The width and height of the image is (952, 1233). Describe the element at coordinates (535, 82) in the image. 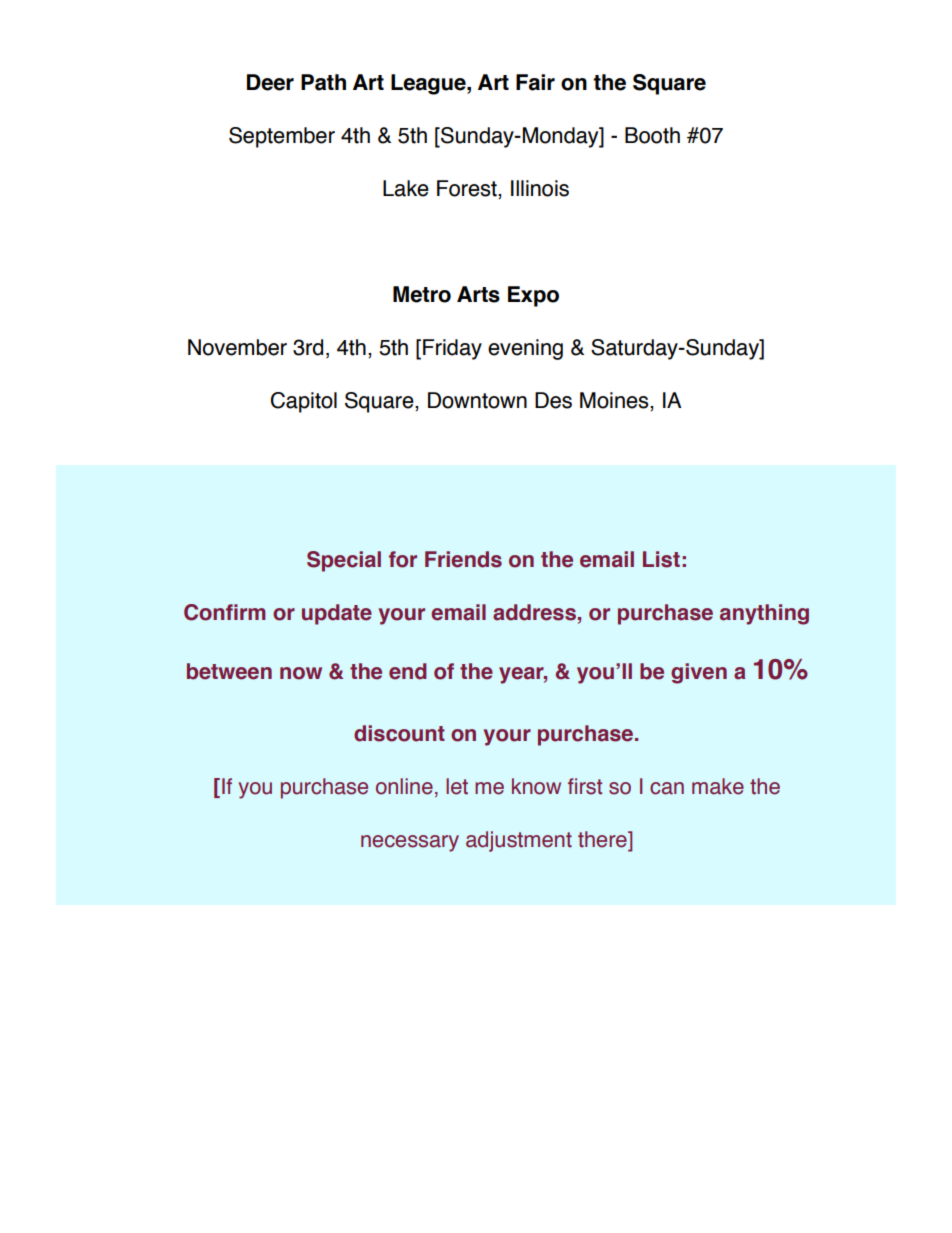

I see `Fair` at that location.
